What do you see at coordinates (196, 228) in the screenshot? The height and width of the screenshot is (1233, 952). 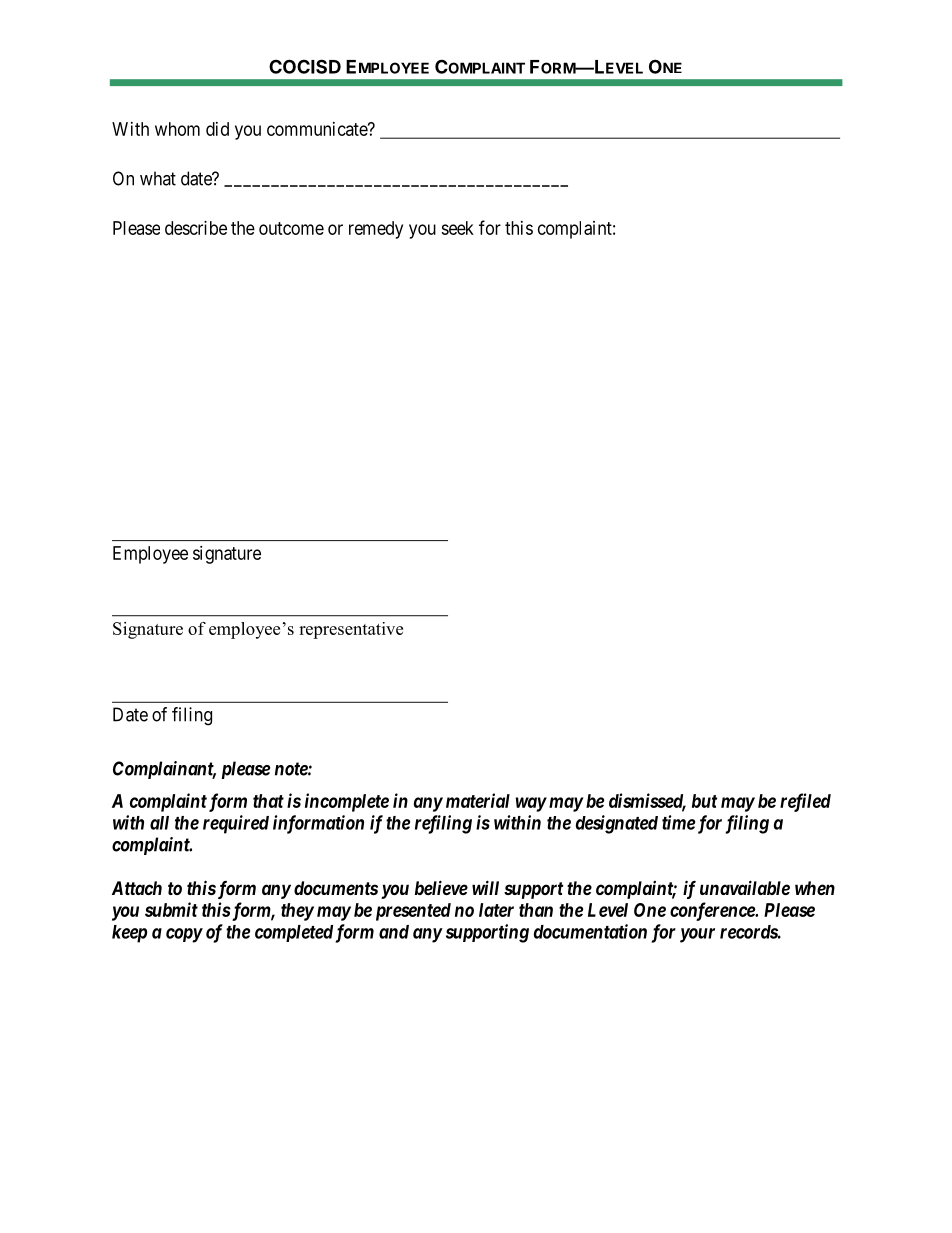 I see `describe` at bounding box center [196, 228].
